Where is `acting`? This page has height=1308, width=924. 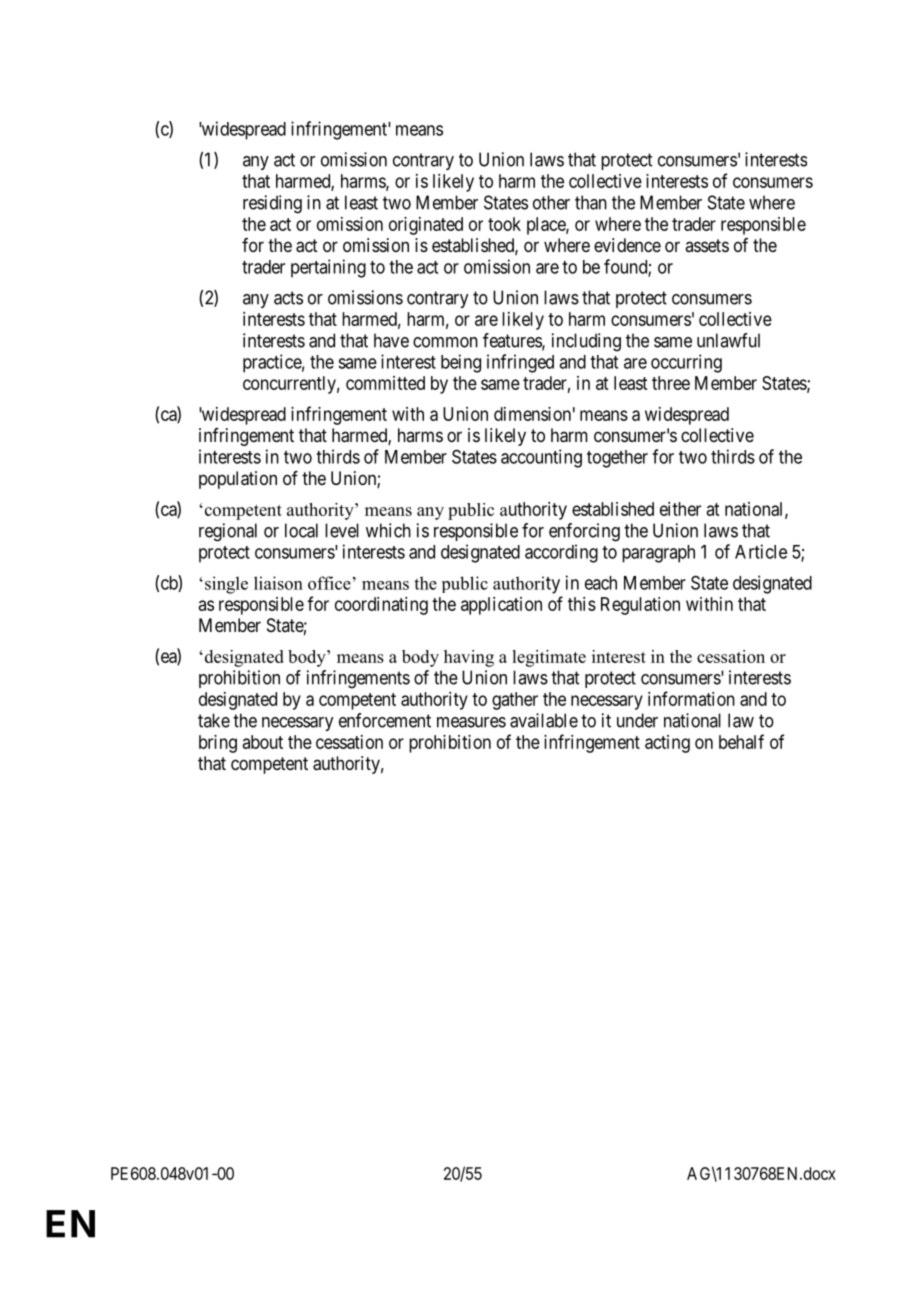 acting is located at coordinates (667, 744).
